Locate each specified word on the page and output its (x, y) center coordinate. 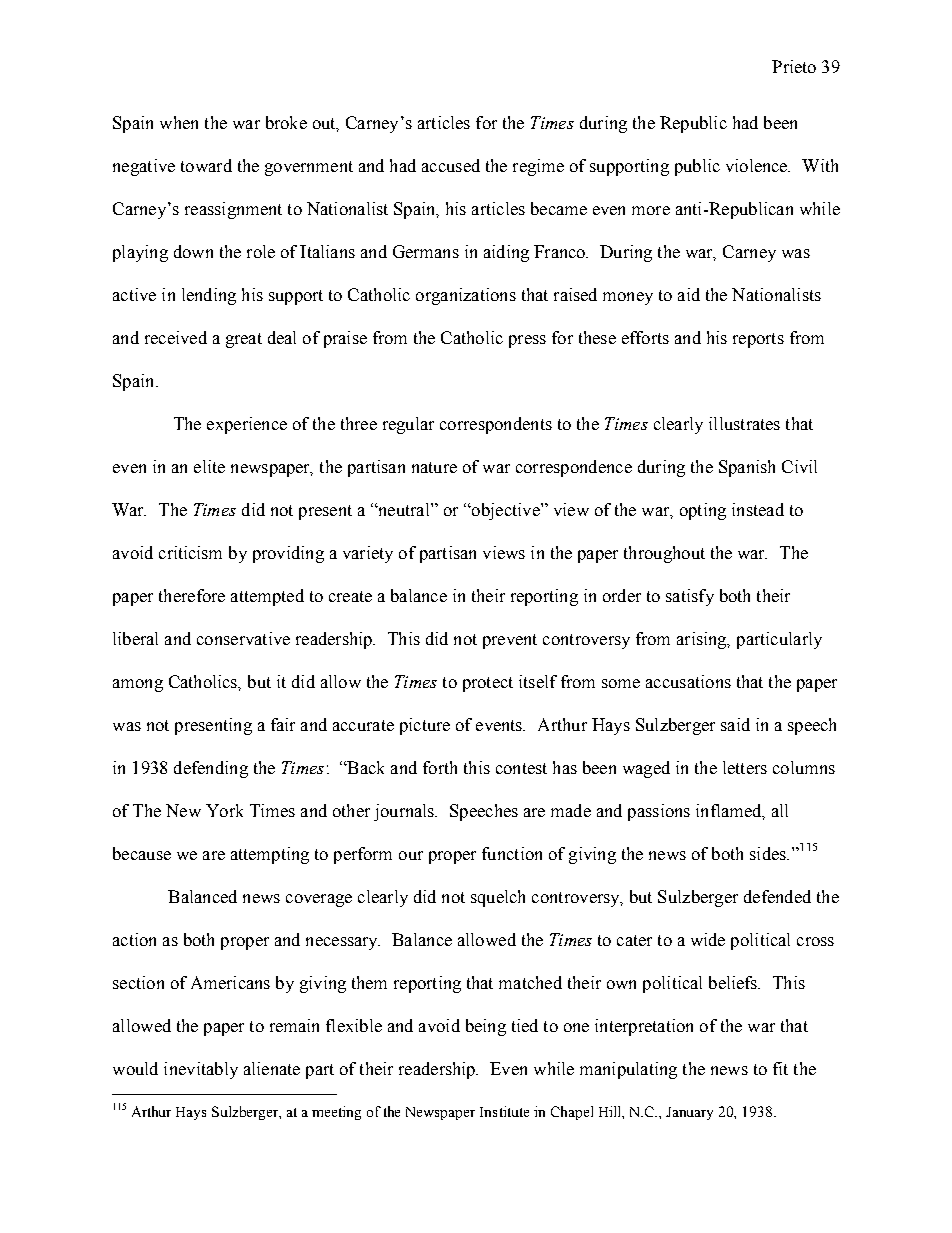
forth (440, 767)
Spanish (747, 468)
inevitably (201, 1070)
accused (451, 165)
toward (206, 165)
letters (745, 767)
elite (209, 466)
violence (758, 165)
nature (434, 467)
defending (211, 769)
